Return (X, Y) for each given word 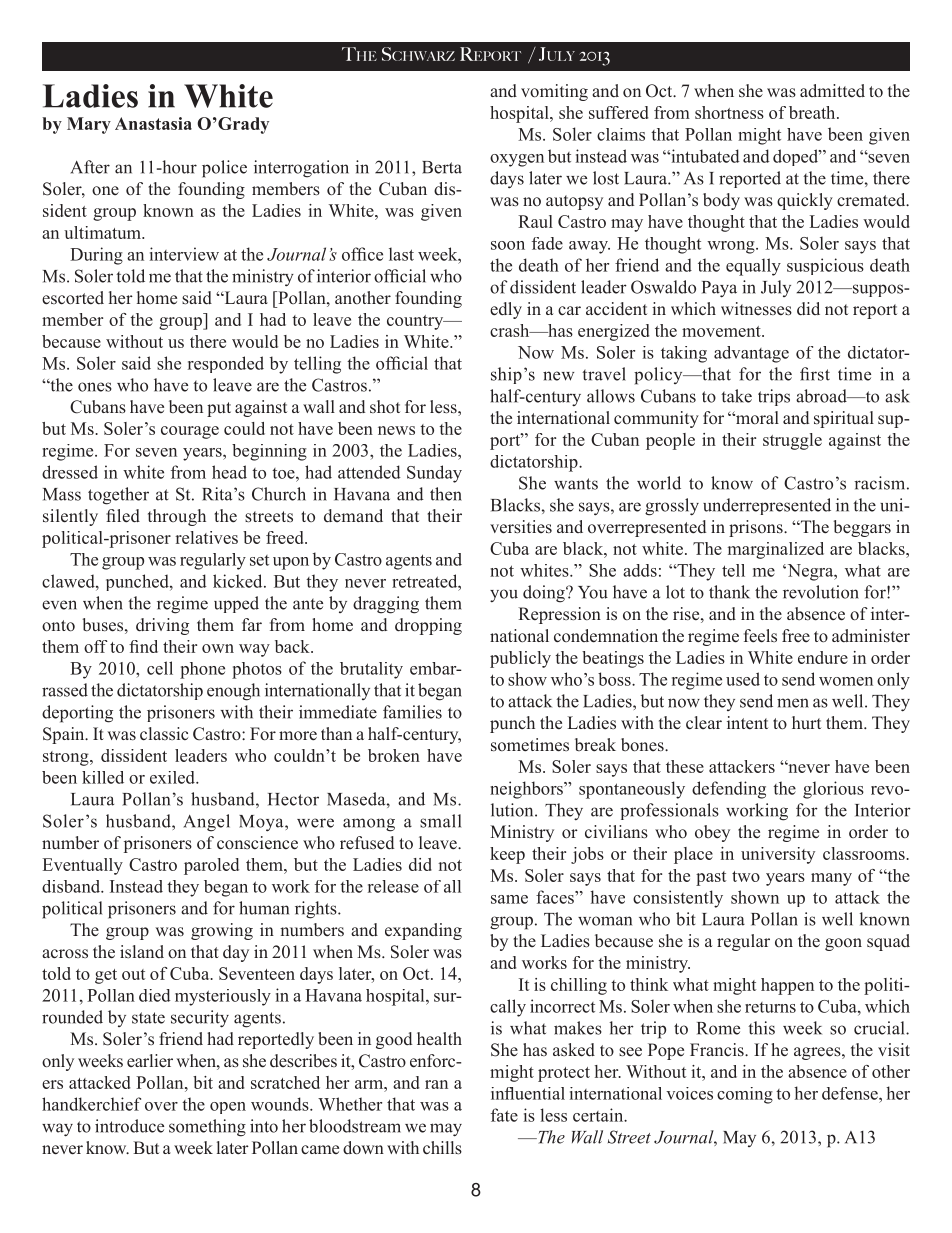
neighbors (527, 790)
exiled (173, 777)
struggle (792, 441)
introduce (129, 1126)
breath (813, 112)
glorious (833, 790)
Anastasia (153, 123)
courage (190, 432)
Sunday (434, 474)
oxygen (517, 160)
